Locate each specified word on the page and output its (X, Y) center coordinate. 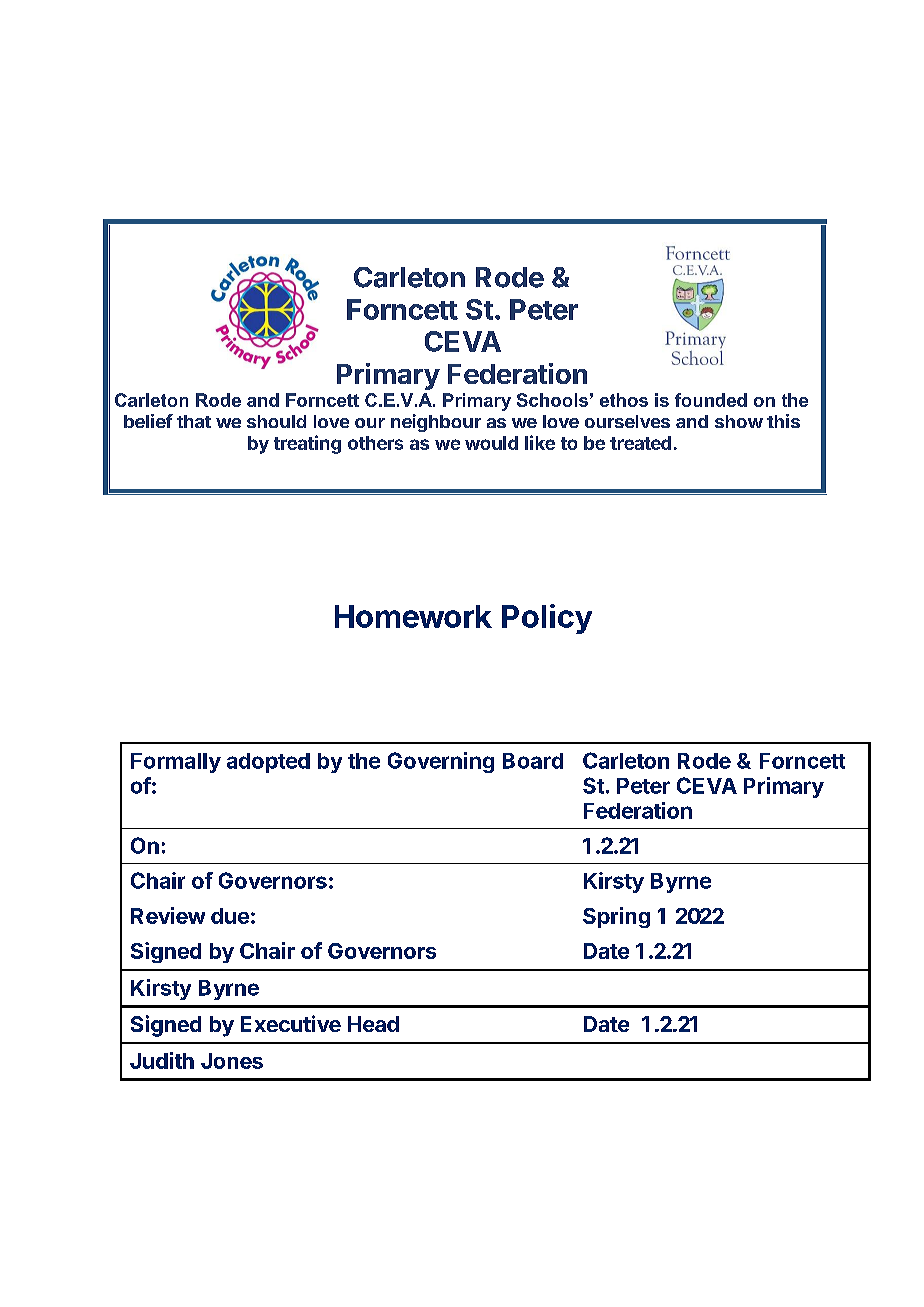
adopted (268, 763)
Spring (616, 917)
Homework (413, 616)
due (230, 916)
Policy (547, 619)
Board (533, 761)
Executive (291, 1023)
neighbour (436, 423)
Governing (441, 762)
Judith (162, 1060)
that (194, 421)
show (739, 421)
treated (640, 443)
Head (373, 1024)
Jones (232, 1061)
